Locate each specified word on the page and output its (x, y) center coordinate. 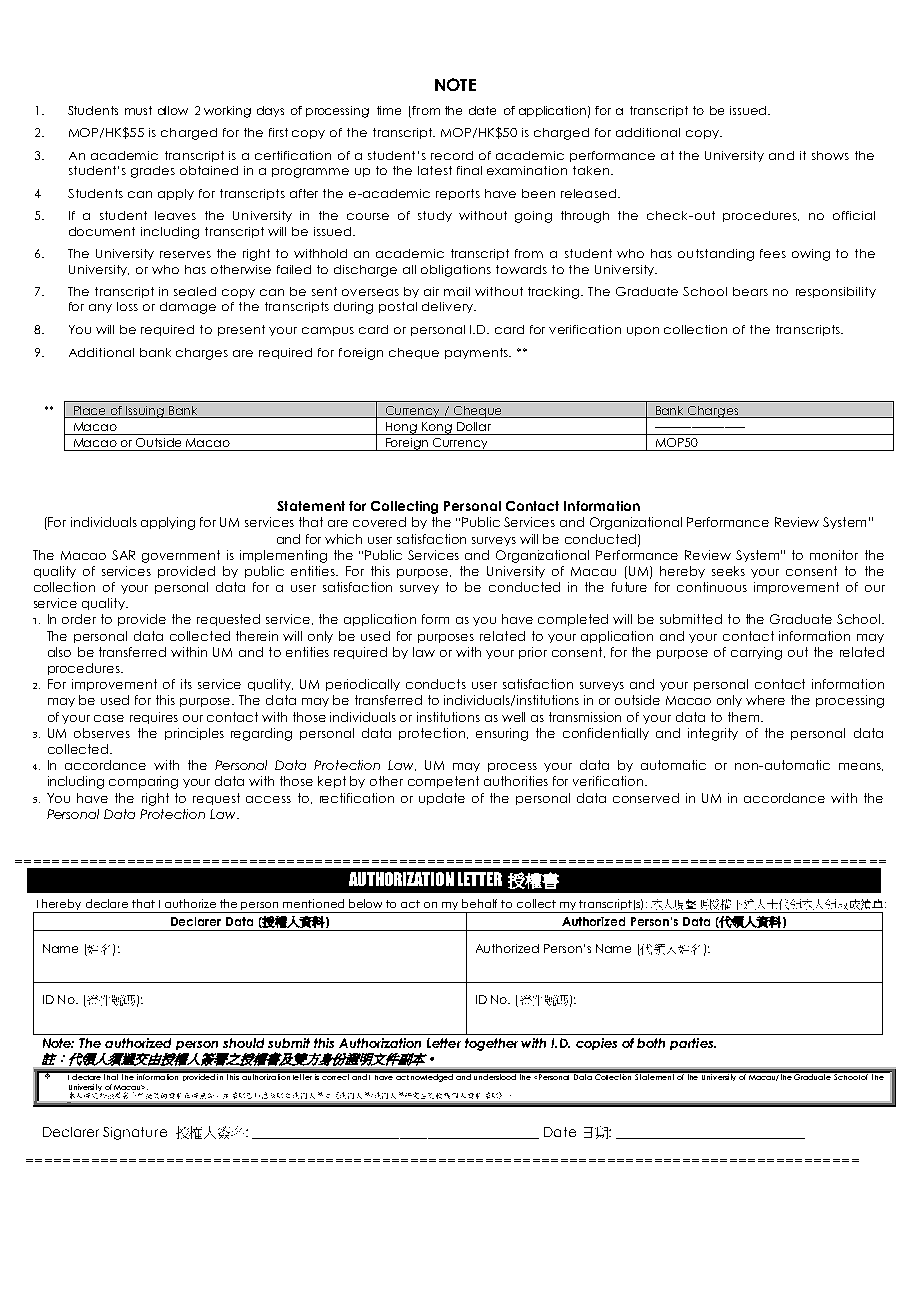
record (452, 155)
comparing (143, 782)
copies (596, 1044)
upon (643, 331)
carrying (756, 653)
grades (153, 172)
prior (533, 653)
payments (478, 353)
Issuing (145, 412)
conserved (646, 798)
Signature (135, 1133)
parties (692, 1044)
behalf (479, 903)
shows (830, 155)
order (79, 619)
